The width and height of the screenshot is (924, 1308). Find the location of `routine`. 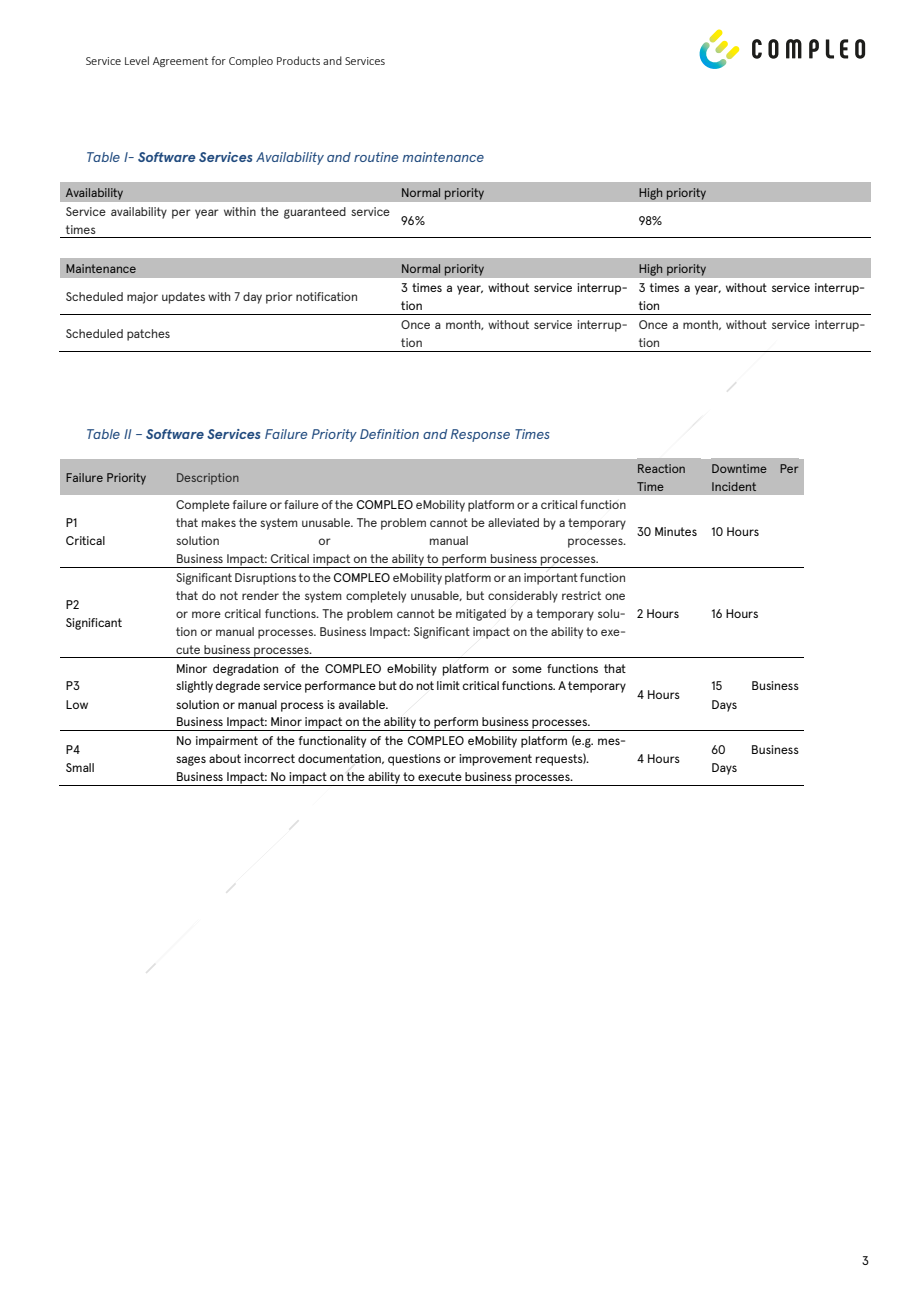

routine is located at coordinates (376, 157).
